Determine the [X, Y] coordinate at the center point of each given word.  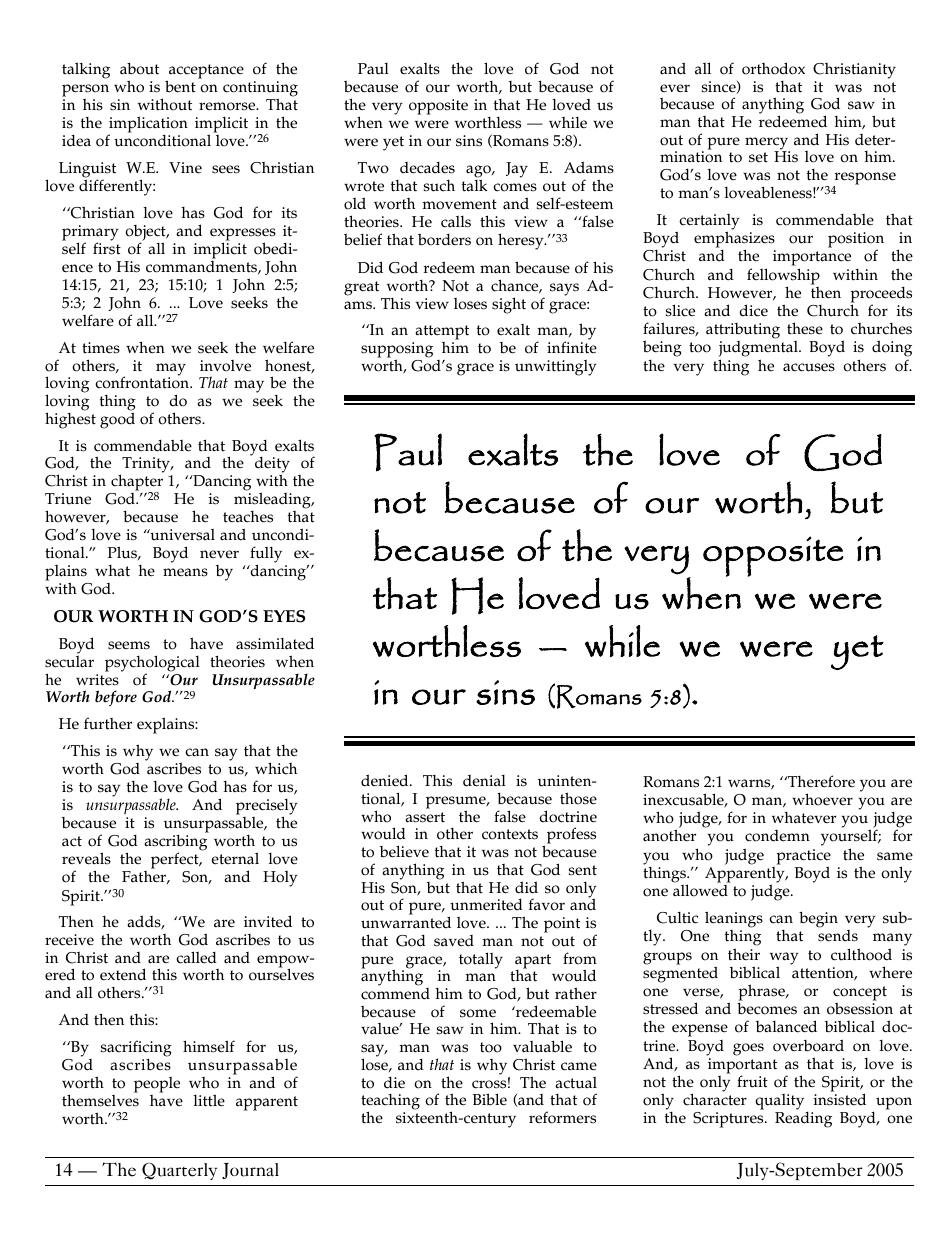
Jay [517, 170]
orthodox [773, 68]
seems [129, 645]
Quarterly [179, 1171]
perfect [176, 862]
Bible [490, 1099]
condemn [777, 836]
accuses [809, 367]
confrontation [143, 382]
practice [803, 858]
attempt [441, 334]
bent [180, 86]
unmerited [486, 904]
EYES [284, 616]
